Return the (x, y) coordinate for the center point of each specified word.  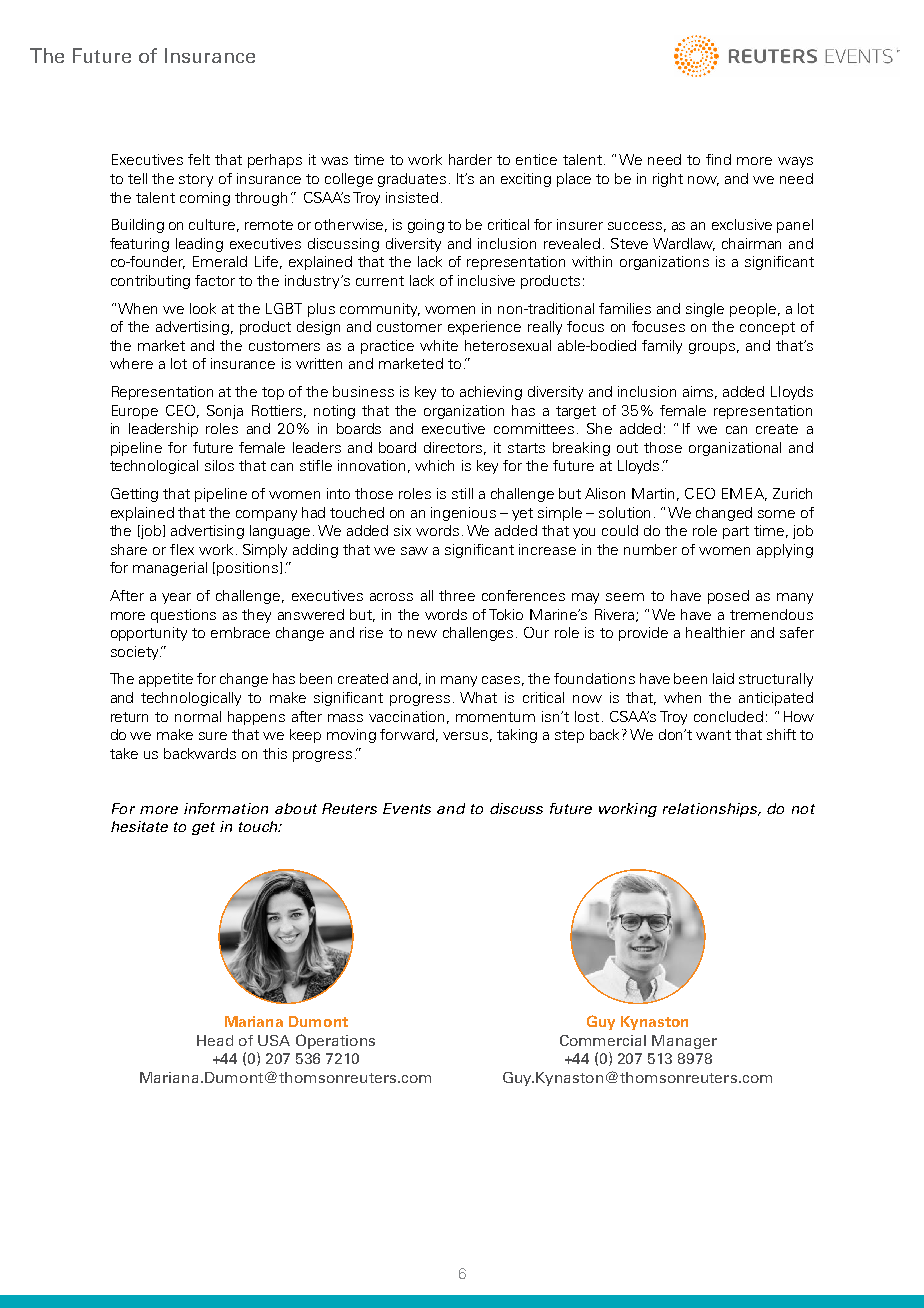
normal (198, 716)
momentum (495, 717)
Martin (653, 493)
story (196, 180)
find (718, 159)
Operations (335, 1041)
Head (215, 1040)
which (434, 465)
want (713, 735)
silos (219, 465)
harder (470, 159)
